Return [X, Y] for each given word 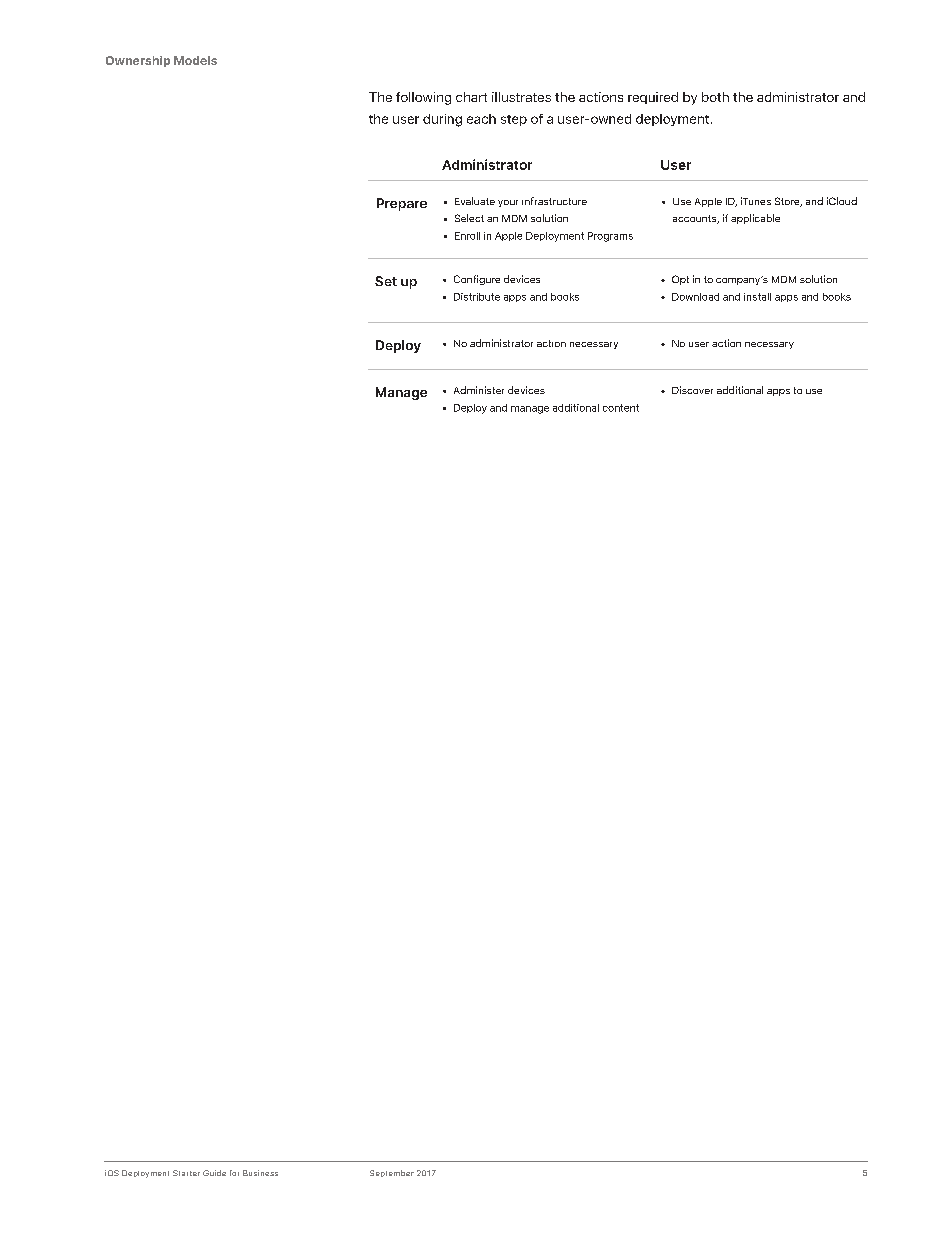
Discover [692, 390]
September [392, 1173]
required [653, 98]
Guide [214, 1173]
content [621, 408]
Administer [479, 390]
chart [471, 97]
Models [195, 60]
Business [260, 1173]
